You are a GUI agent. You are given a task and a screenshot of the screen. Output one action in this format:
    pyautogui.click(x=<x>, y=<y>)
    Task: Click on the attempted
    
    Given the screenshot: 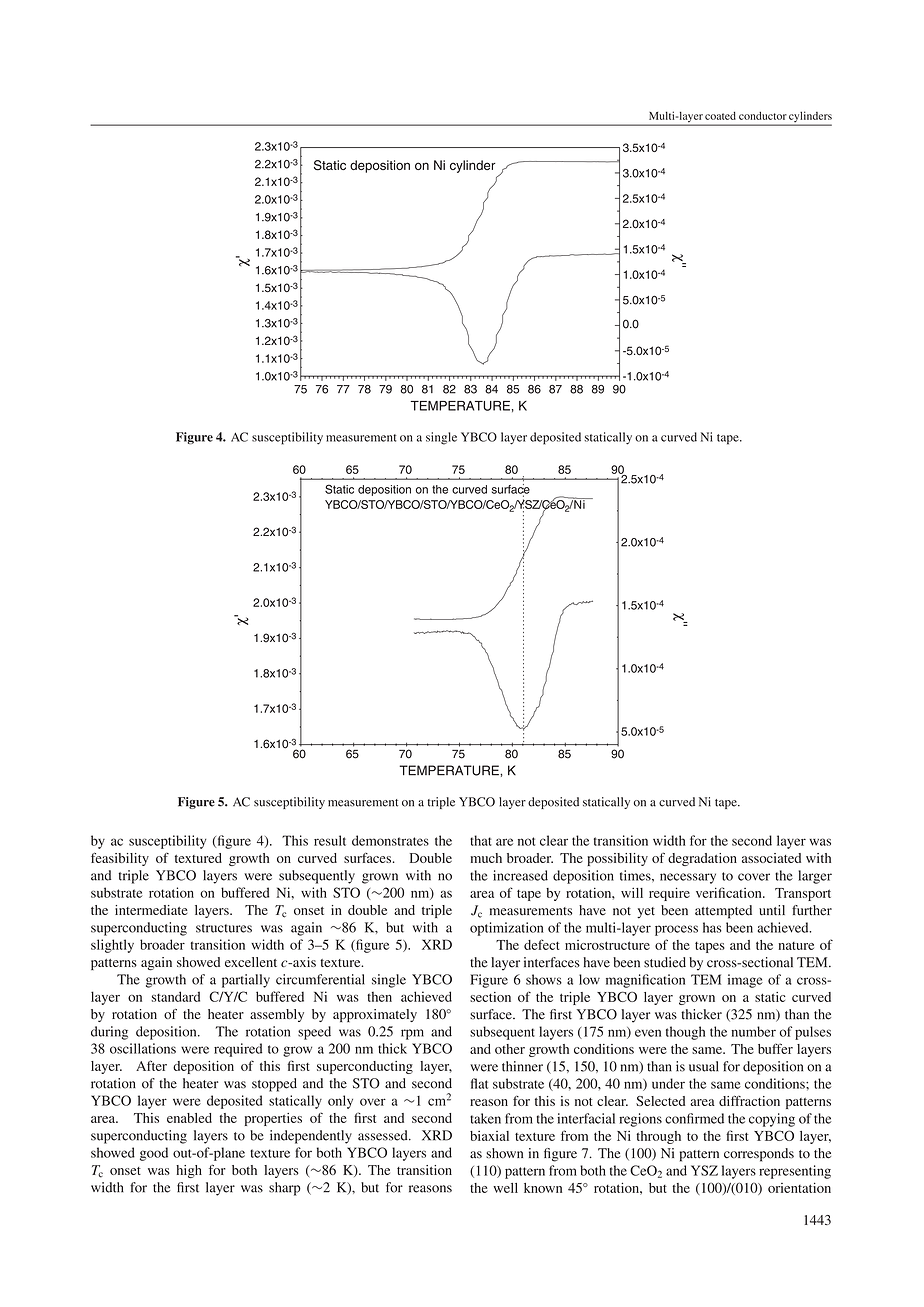 What is the action you would take?
    pyautogui.click(x=723, y=912)
